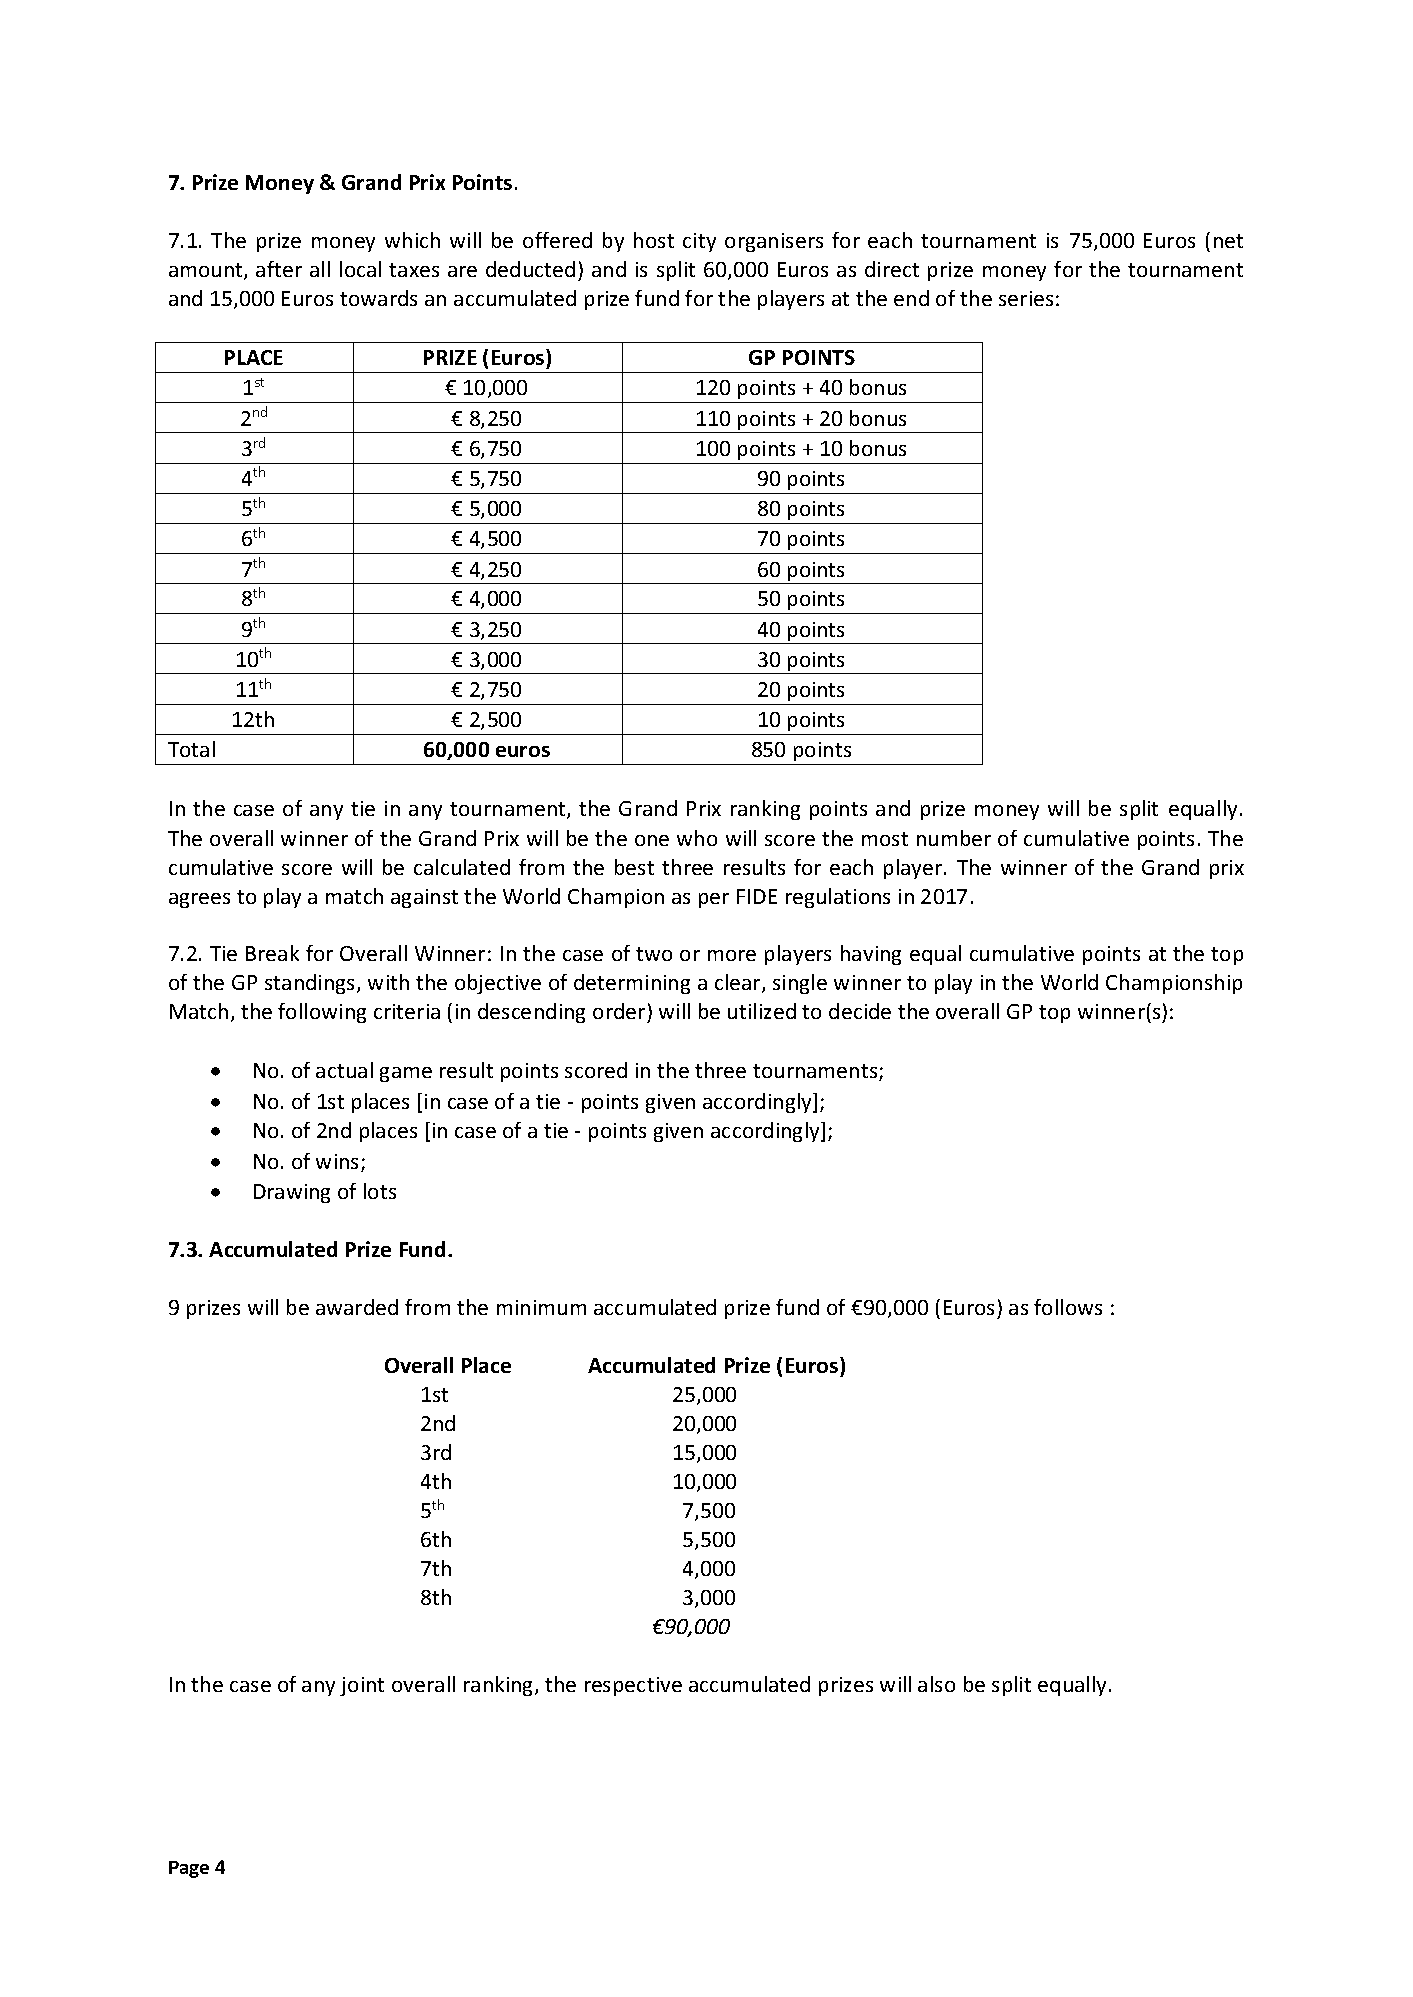 The height and width of the document is (1997, 1413). What do you see at coordinates (344, 1070) in the document?
I see `actual` at bounding box center [344, 1070].
